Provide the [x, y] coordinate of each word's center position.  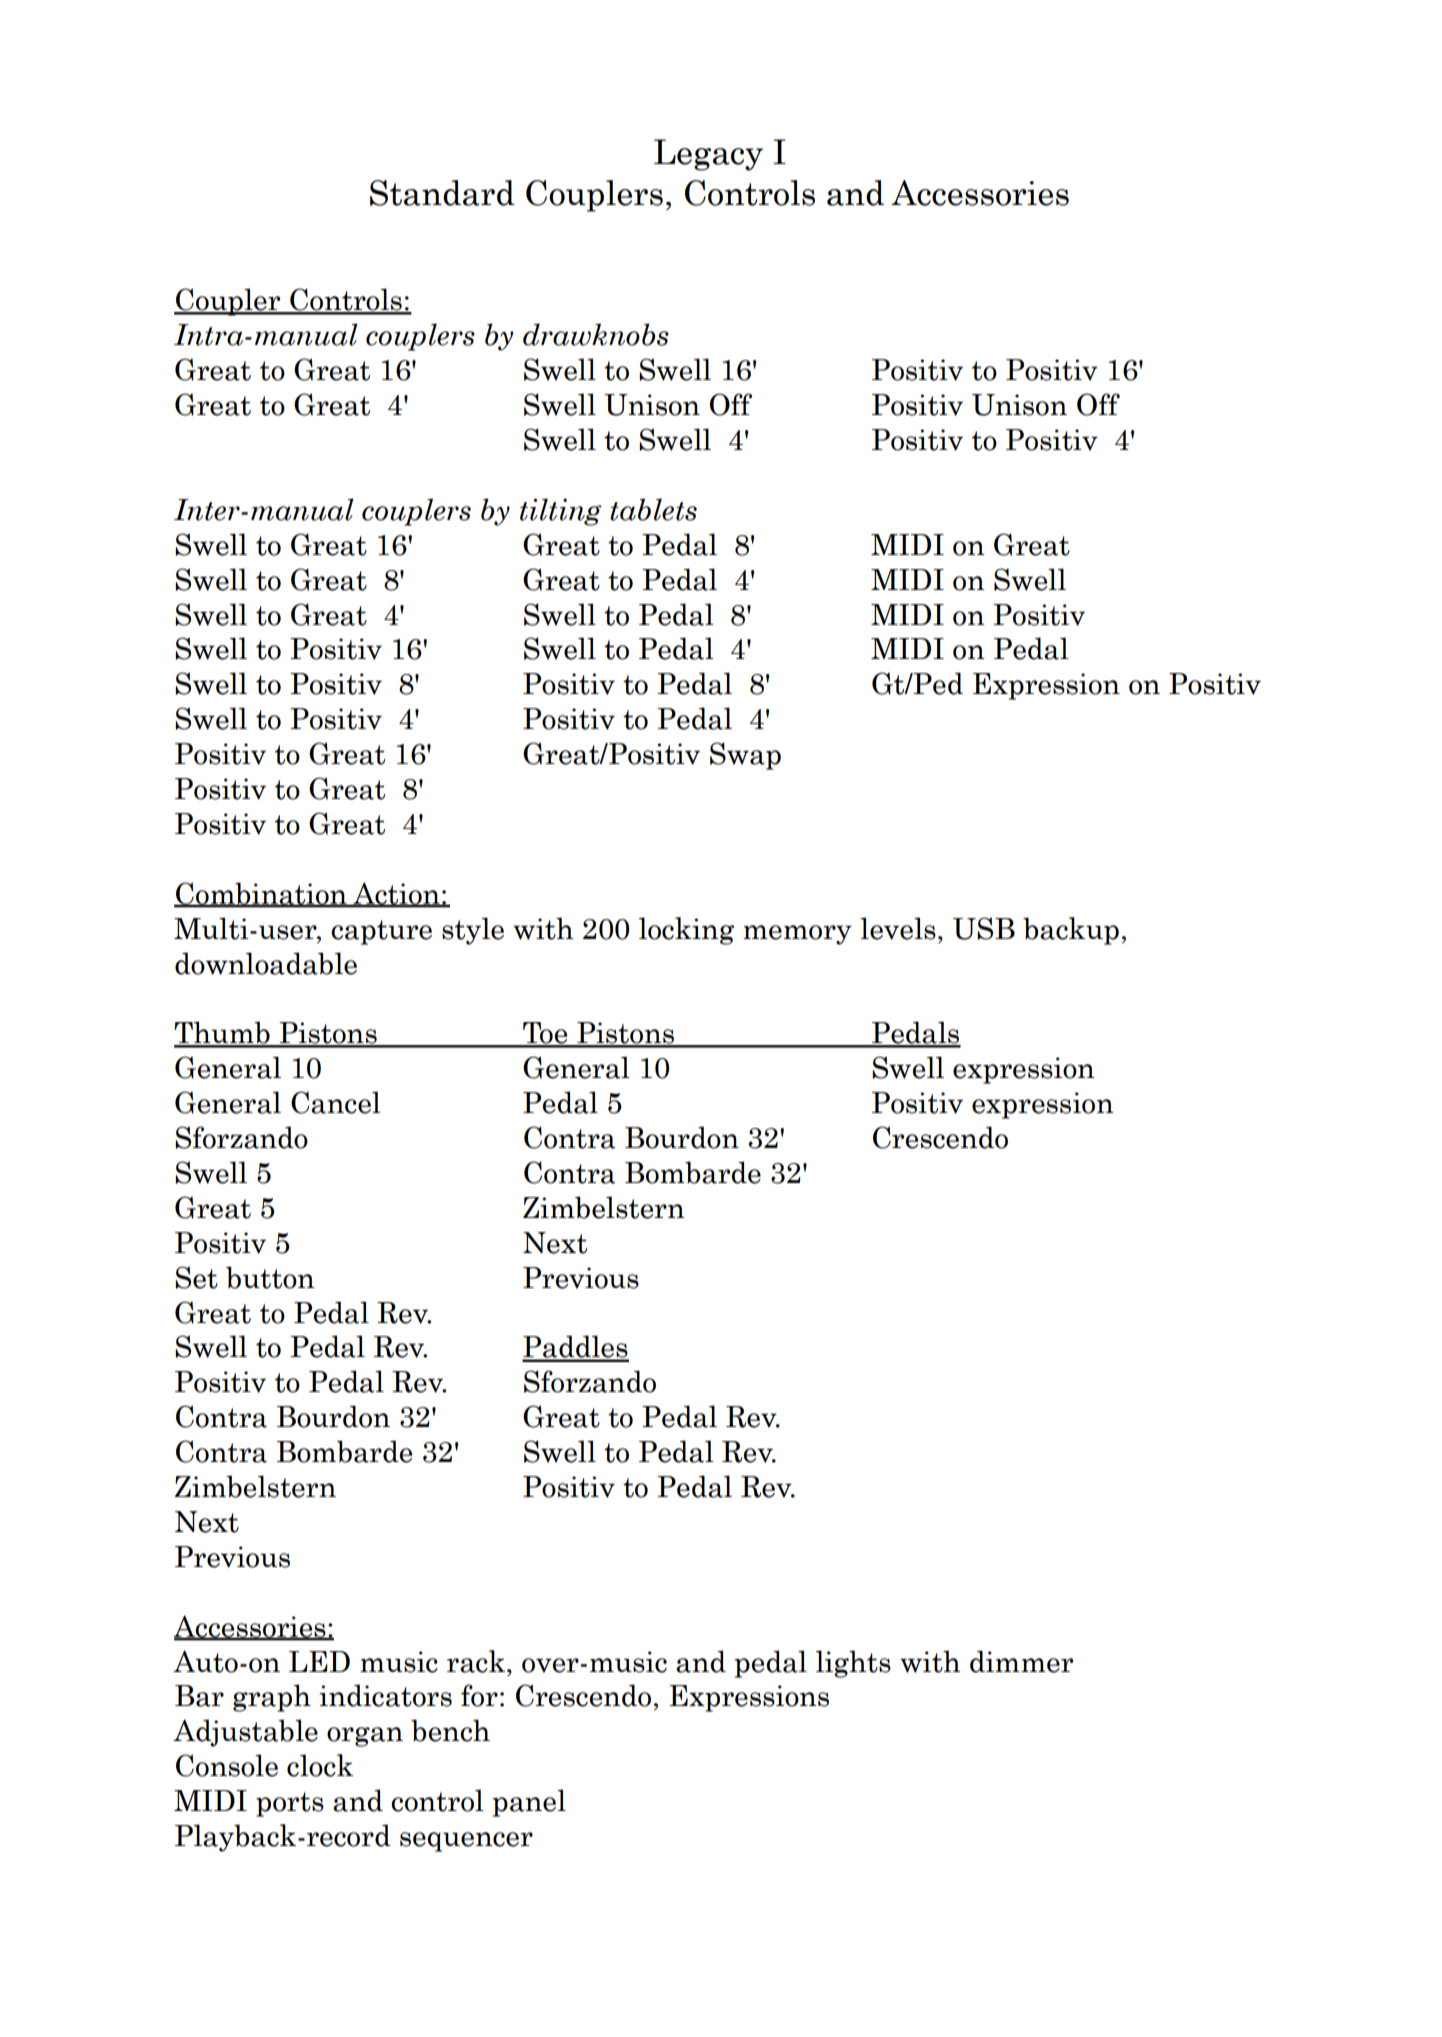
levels [898, 928]
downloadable [266, 963]
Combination [261, 894]
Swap [745, 756]
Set [196, 1277]
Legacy [708, 155]
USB [984, 928]
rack [476, 1661]
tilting [561, 512]
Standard [442, 193]
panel [529, 1803]
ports [290, 1804]
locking [686, 931]
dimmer [1021, 1661]
